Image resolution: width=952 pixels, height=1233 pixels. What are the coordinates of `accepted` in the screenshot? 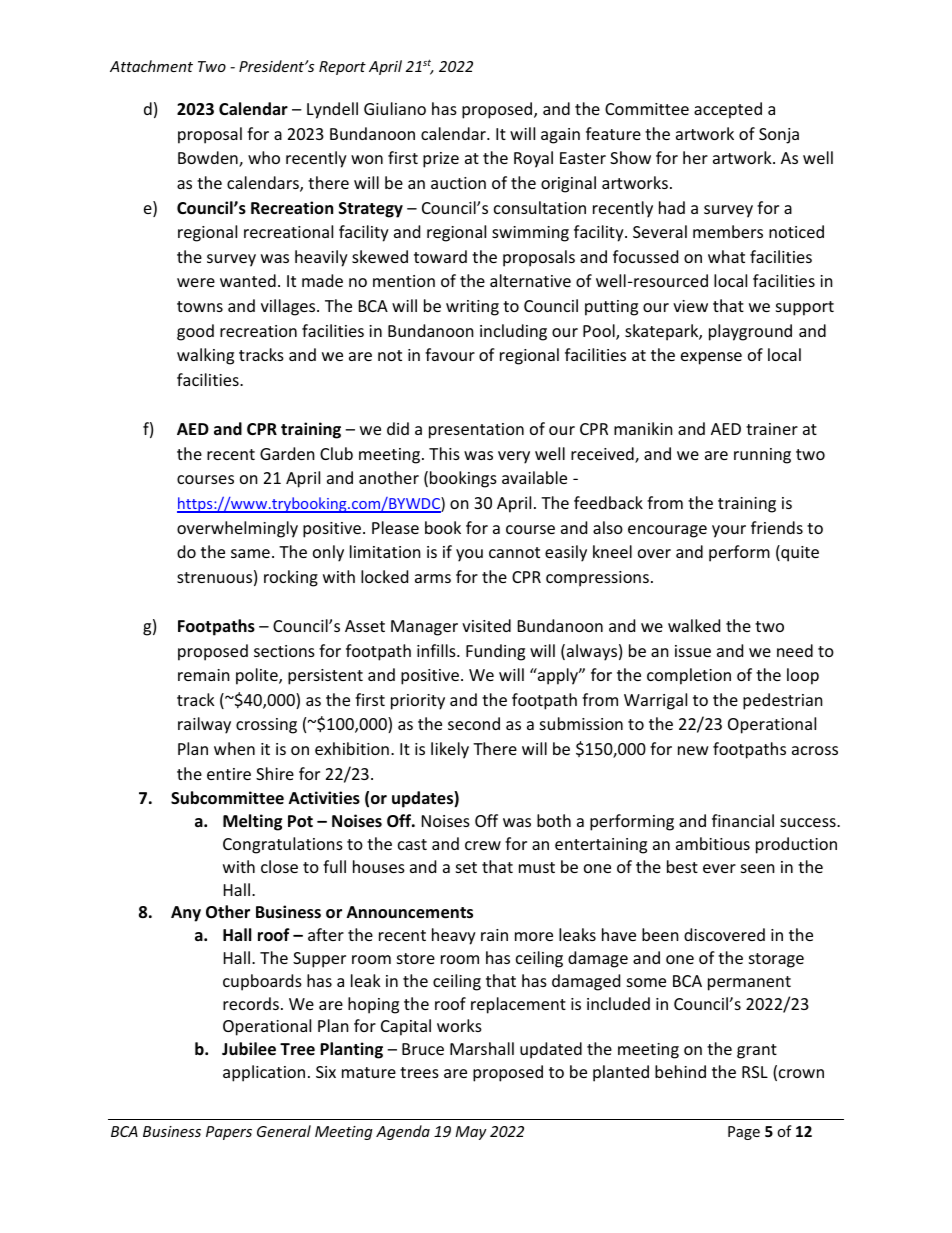 It's located at (728, 110).
